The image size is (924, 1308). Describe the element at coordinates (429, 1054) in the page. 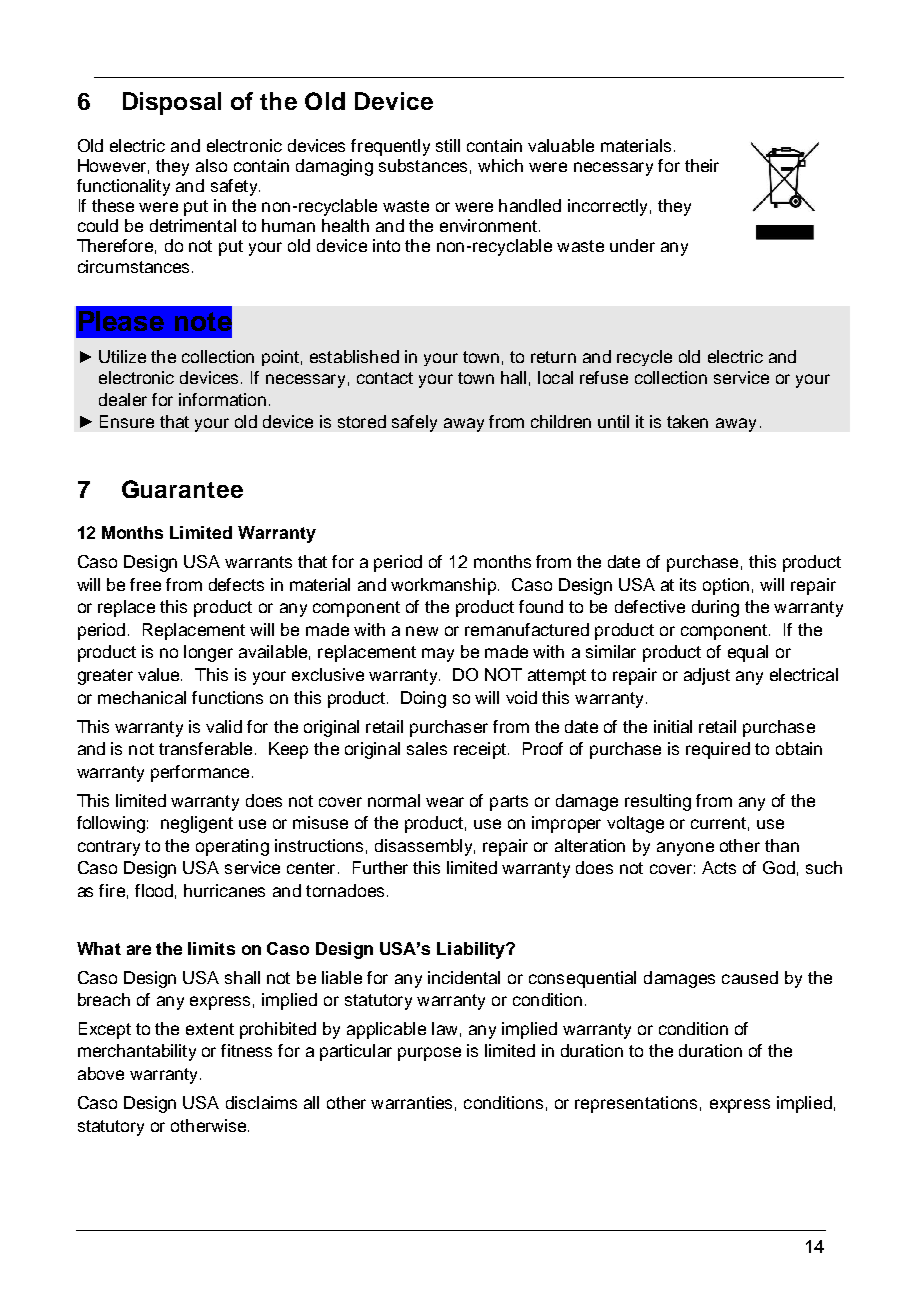

I see `purpose` at that location.
